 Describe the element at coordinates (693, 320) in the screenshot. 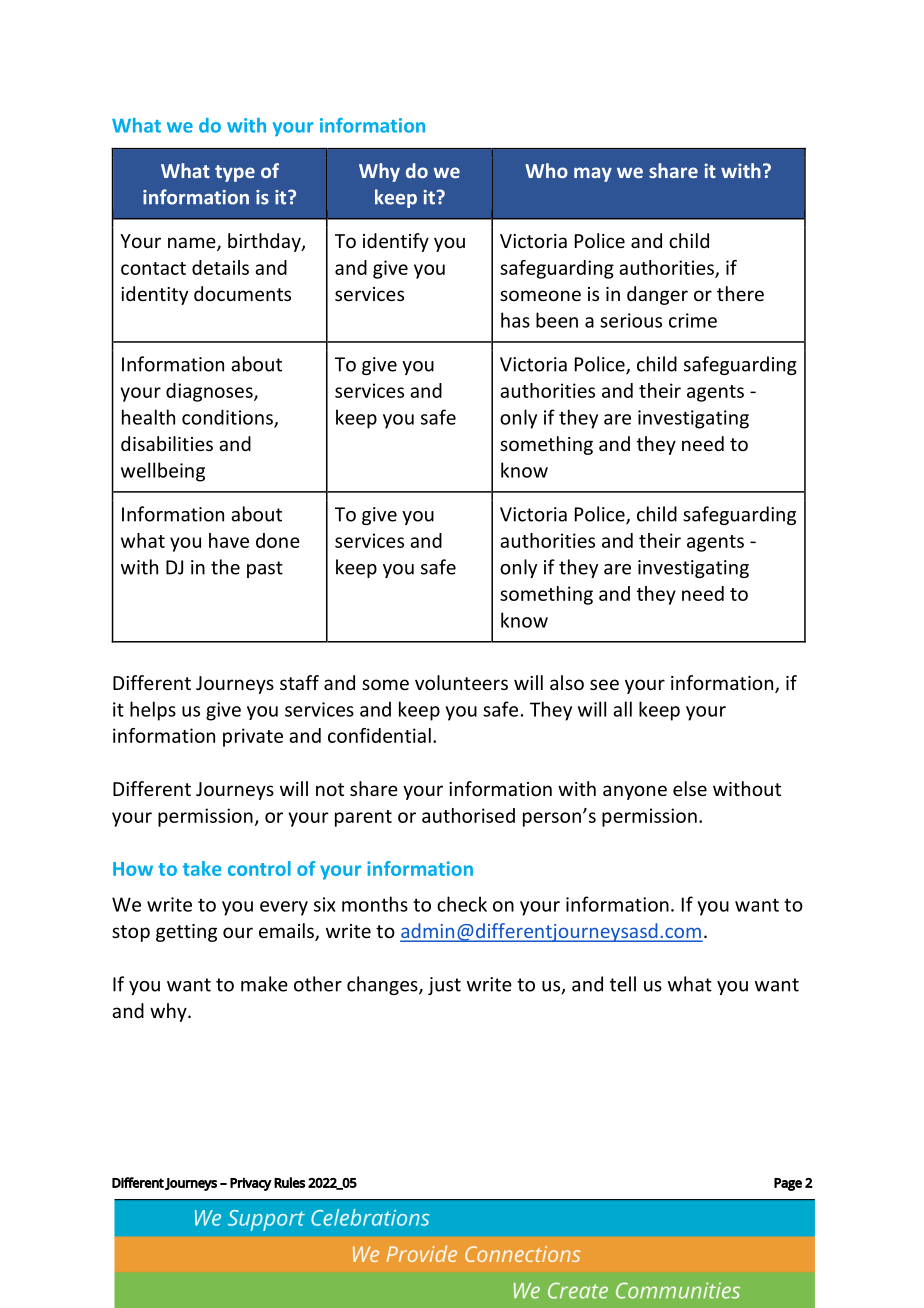

I see `crime` at that location.
